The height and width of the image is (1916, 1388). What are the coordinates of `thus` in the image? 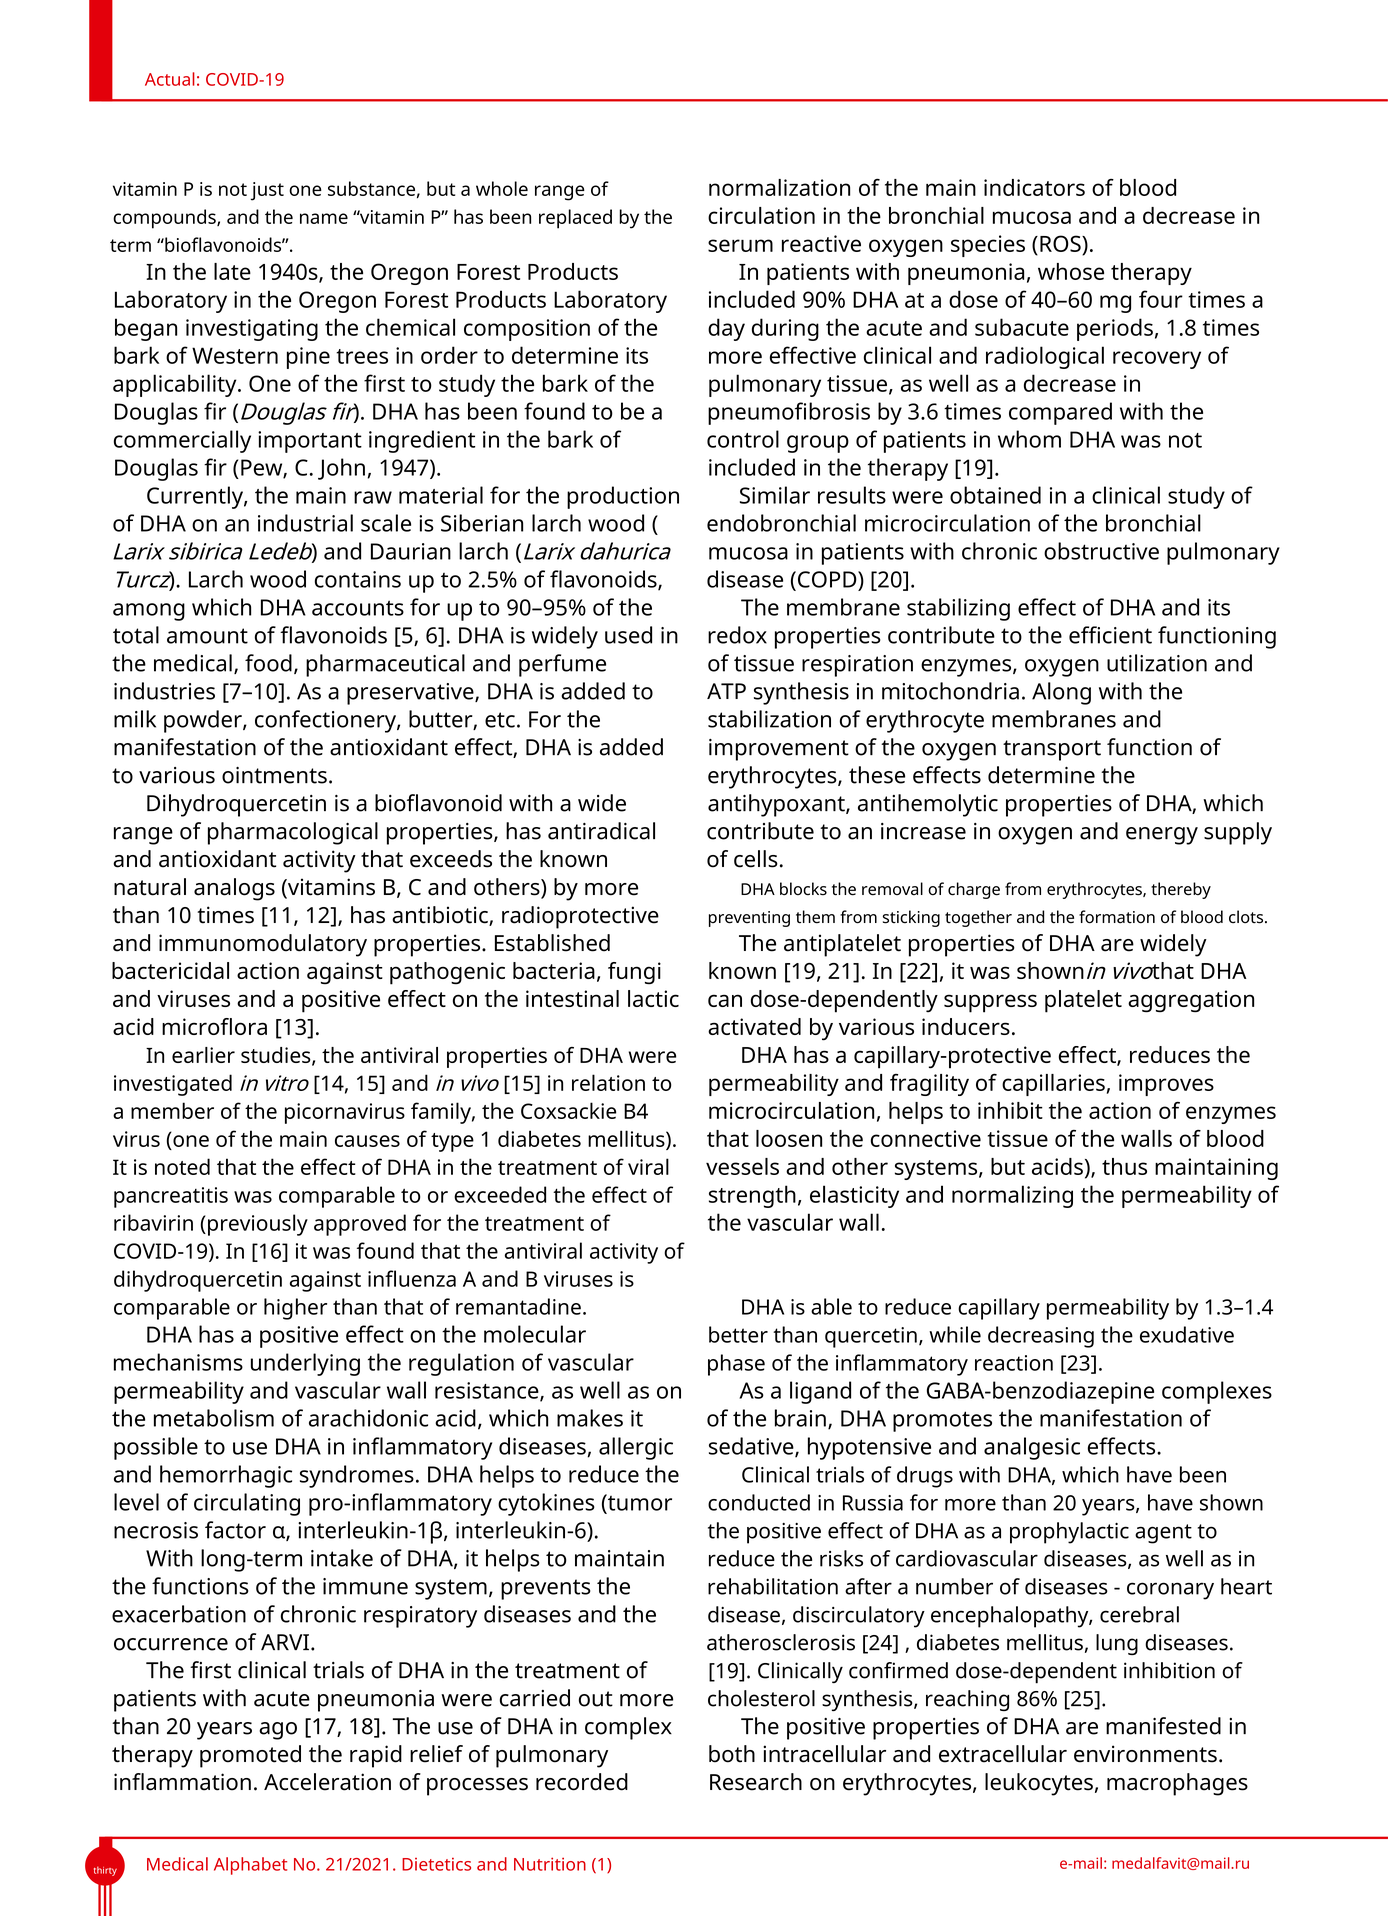 It's located at (1124, 1166).
